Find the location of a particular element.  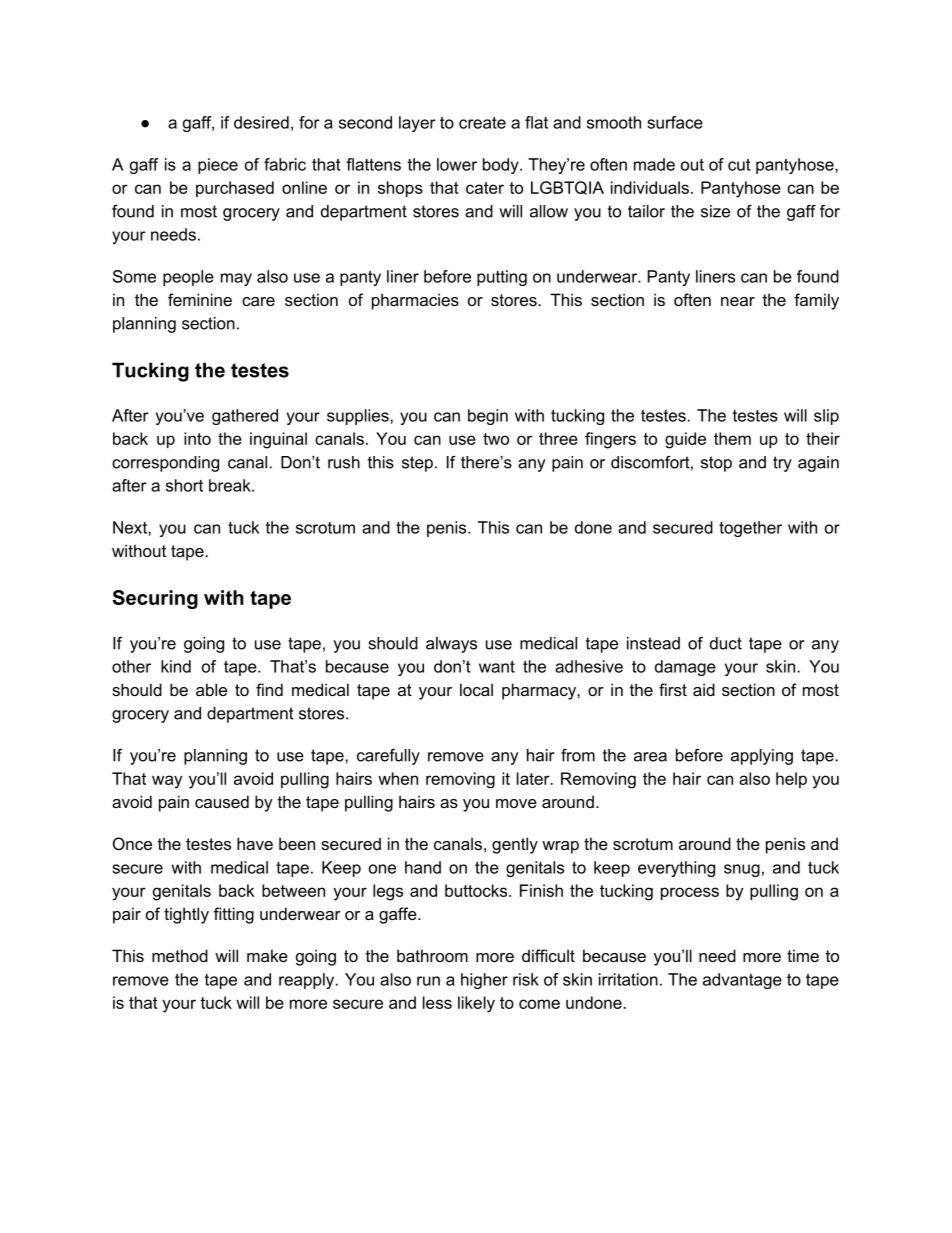

begin is located at coordinates (488, 417).
